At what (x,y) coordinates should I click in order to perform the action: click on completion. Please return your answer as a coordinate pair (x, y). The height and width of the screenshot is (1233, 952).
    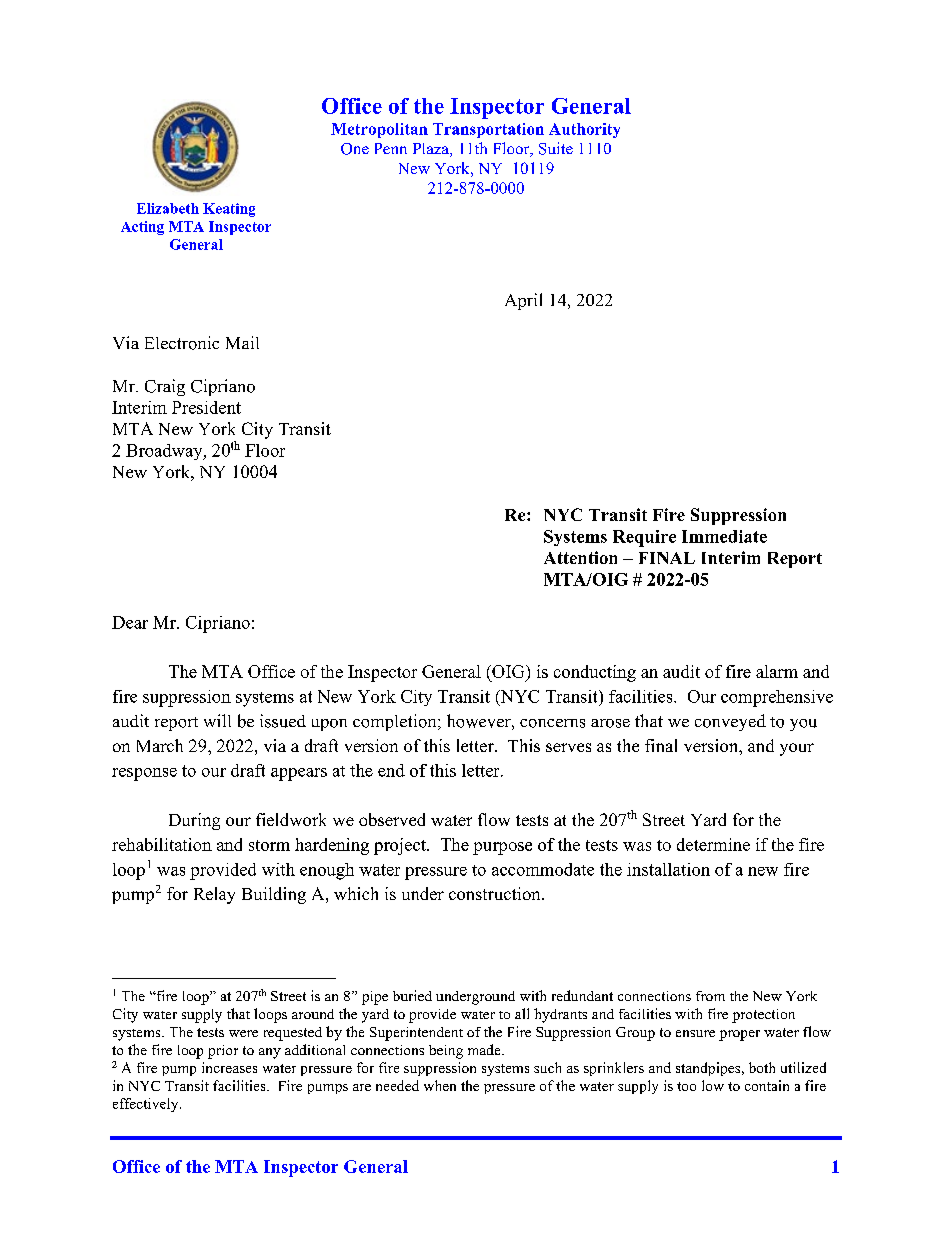
    Looking at the image, I should click on (396, 722).
